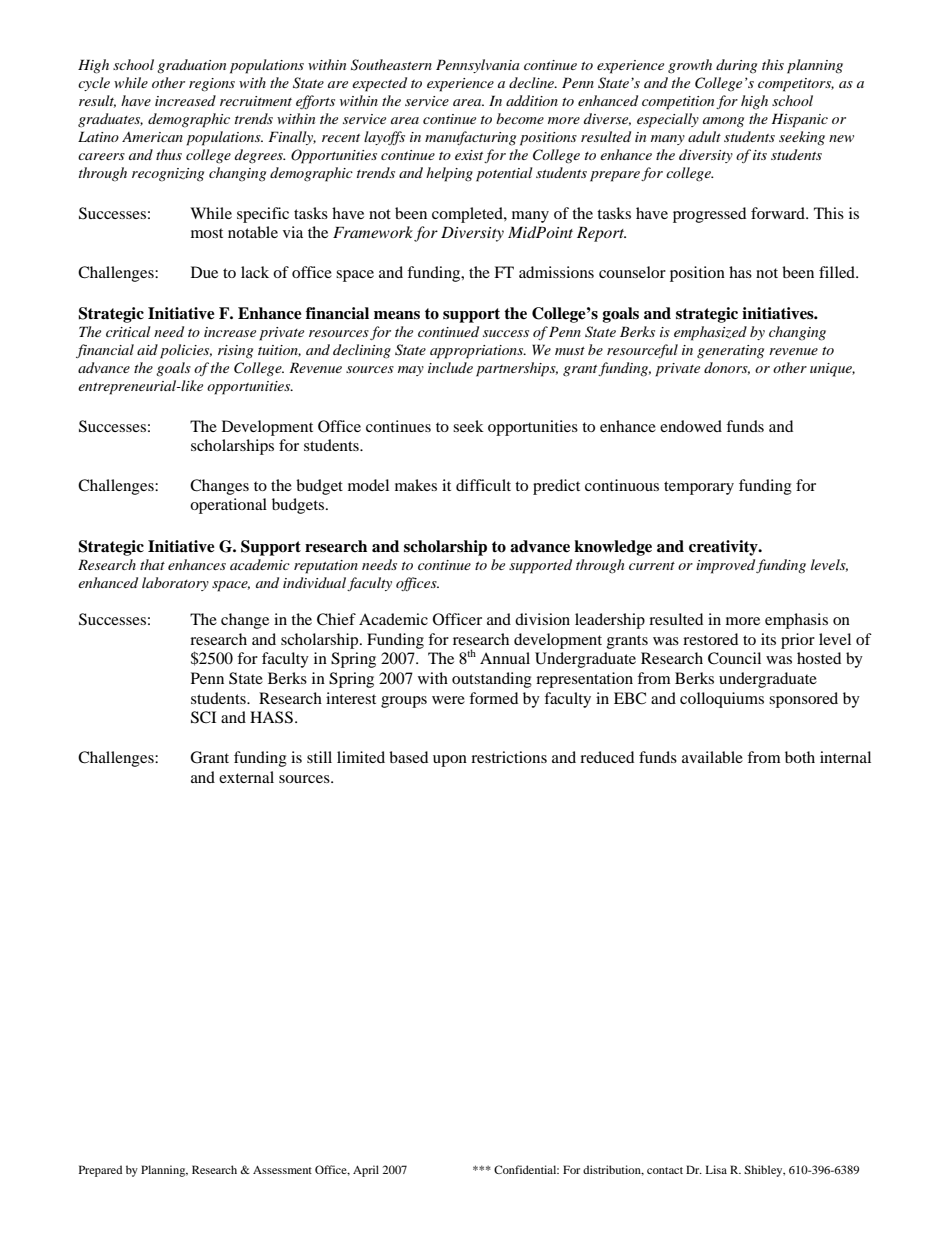 This document has width=952, height=1233. I want to click on Annual, so click(505, 658).
